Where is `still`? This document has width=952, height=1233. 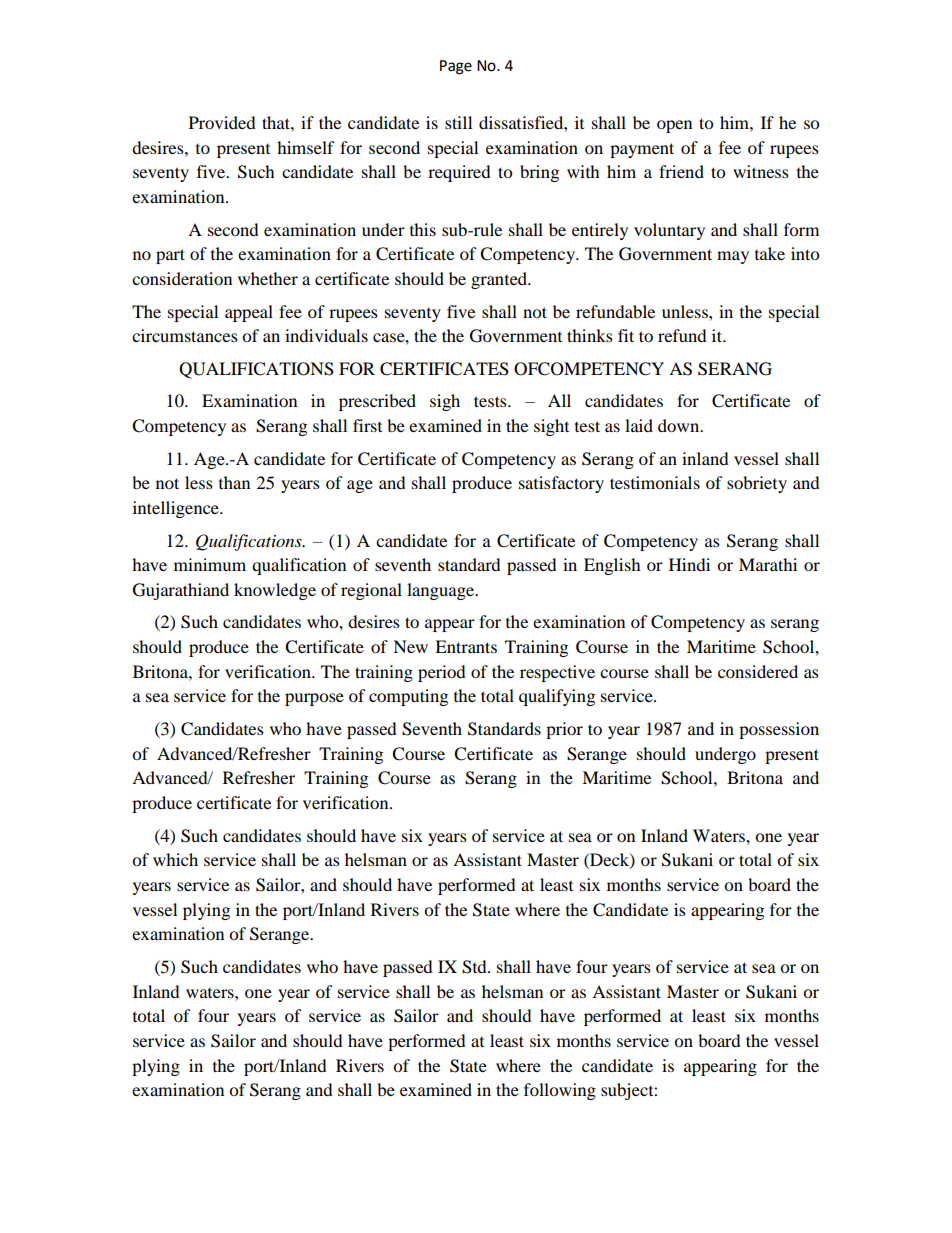
still is located at coordinates (458, 122).
